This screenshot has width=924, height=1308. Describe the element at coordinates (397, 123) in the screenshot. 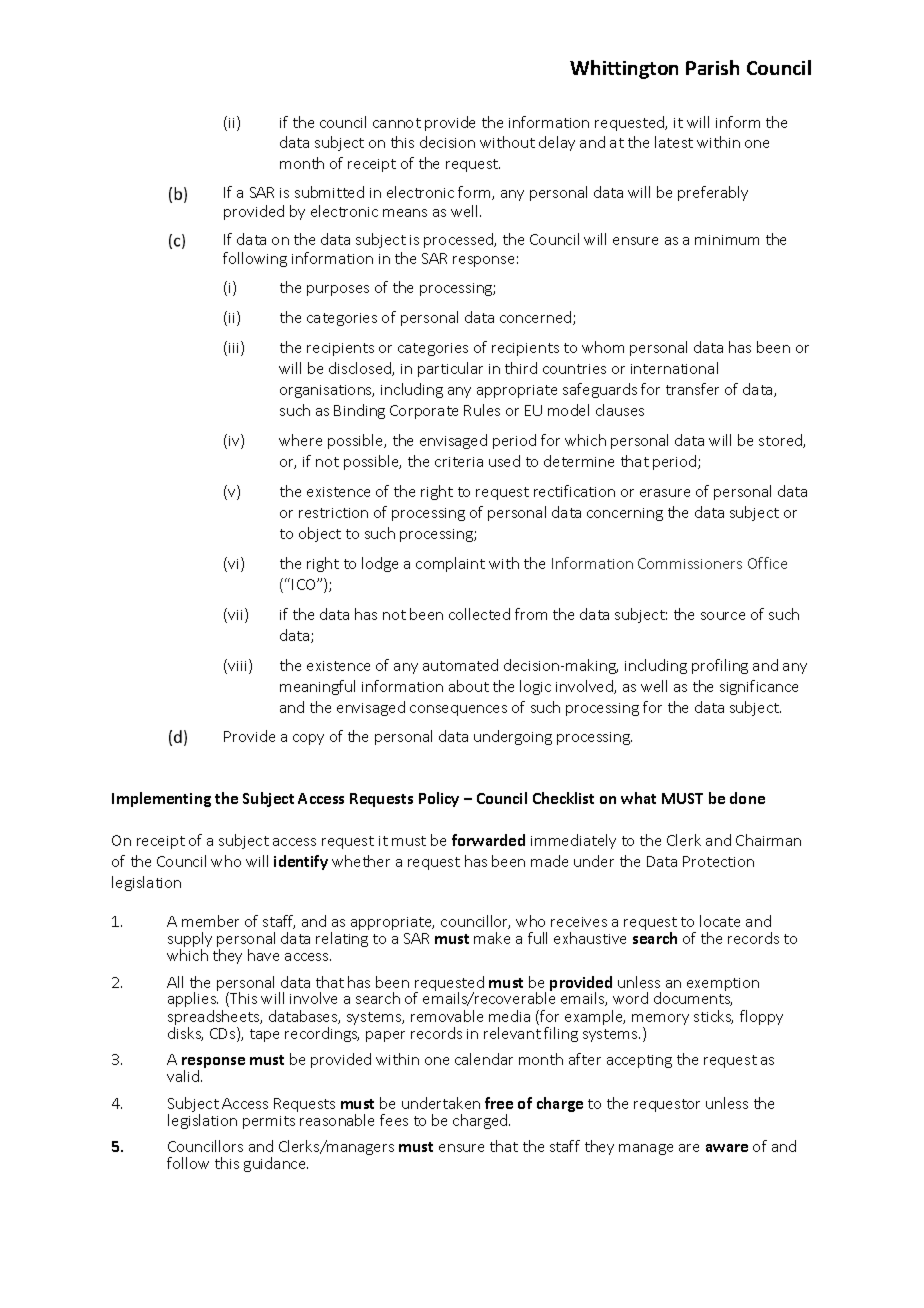

I see `cannot` at that location.
